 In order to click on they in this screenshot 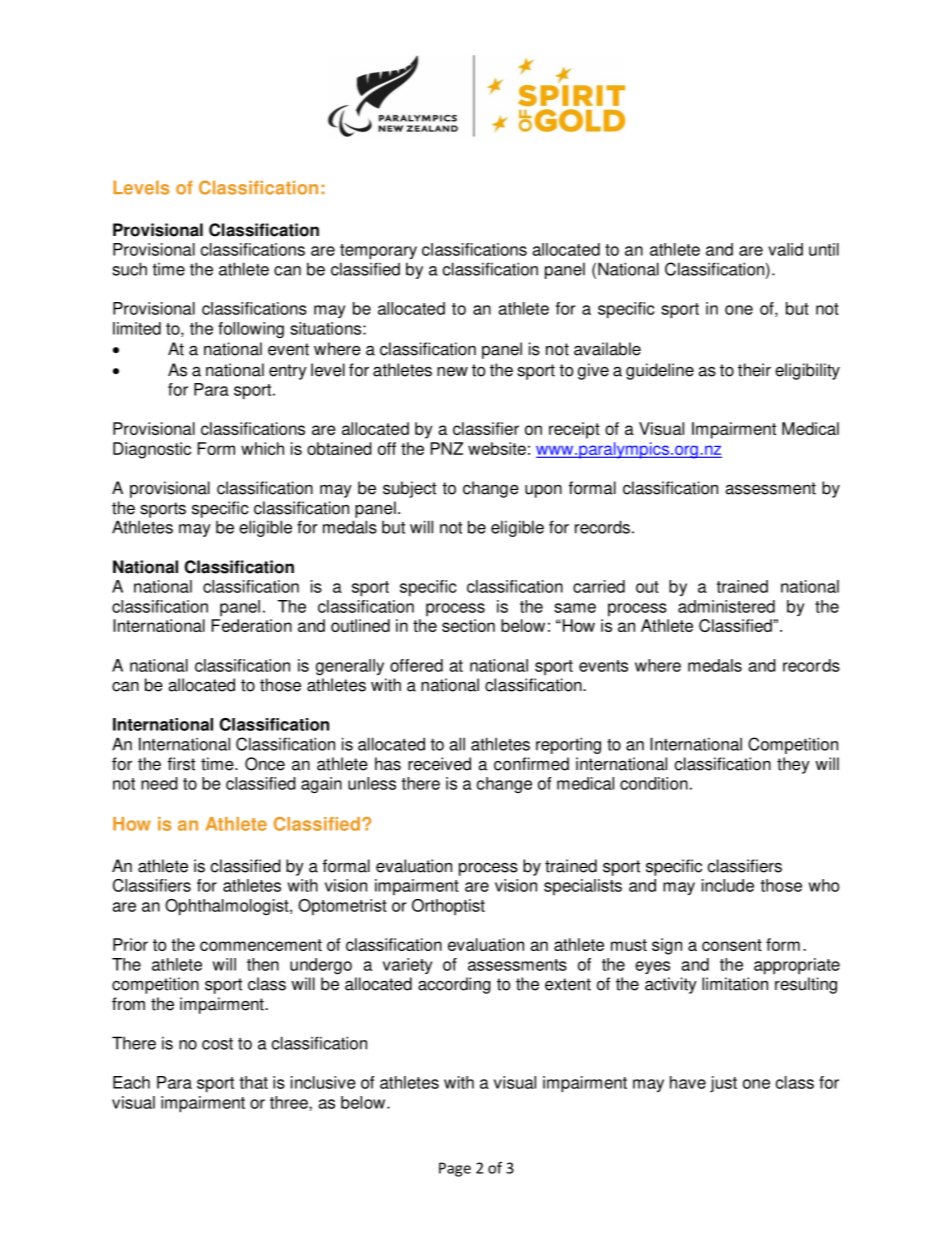, I will do `click(793, 765)`.
